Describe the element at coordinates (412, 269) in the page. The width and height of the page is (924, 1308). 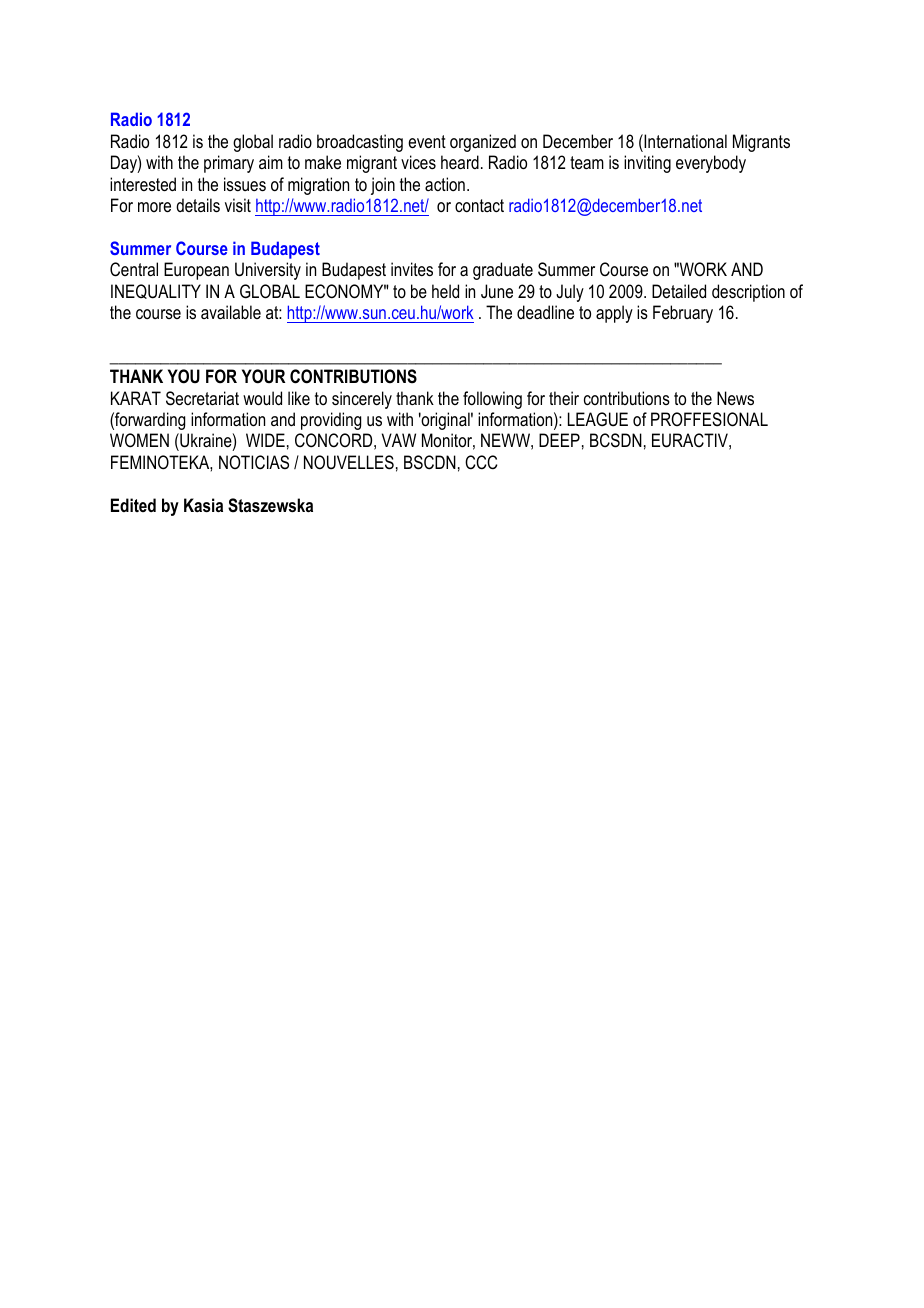
I see `invites` at that location.
